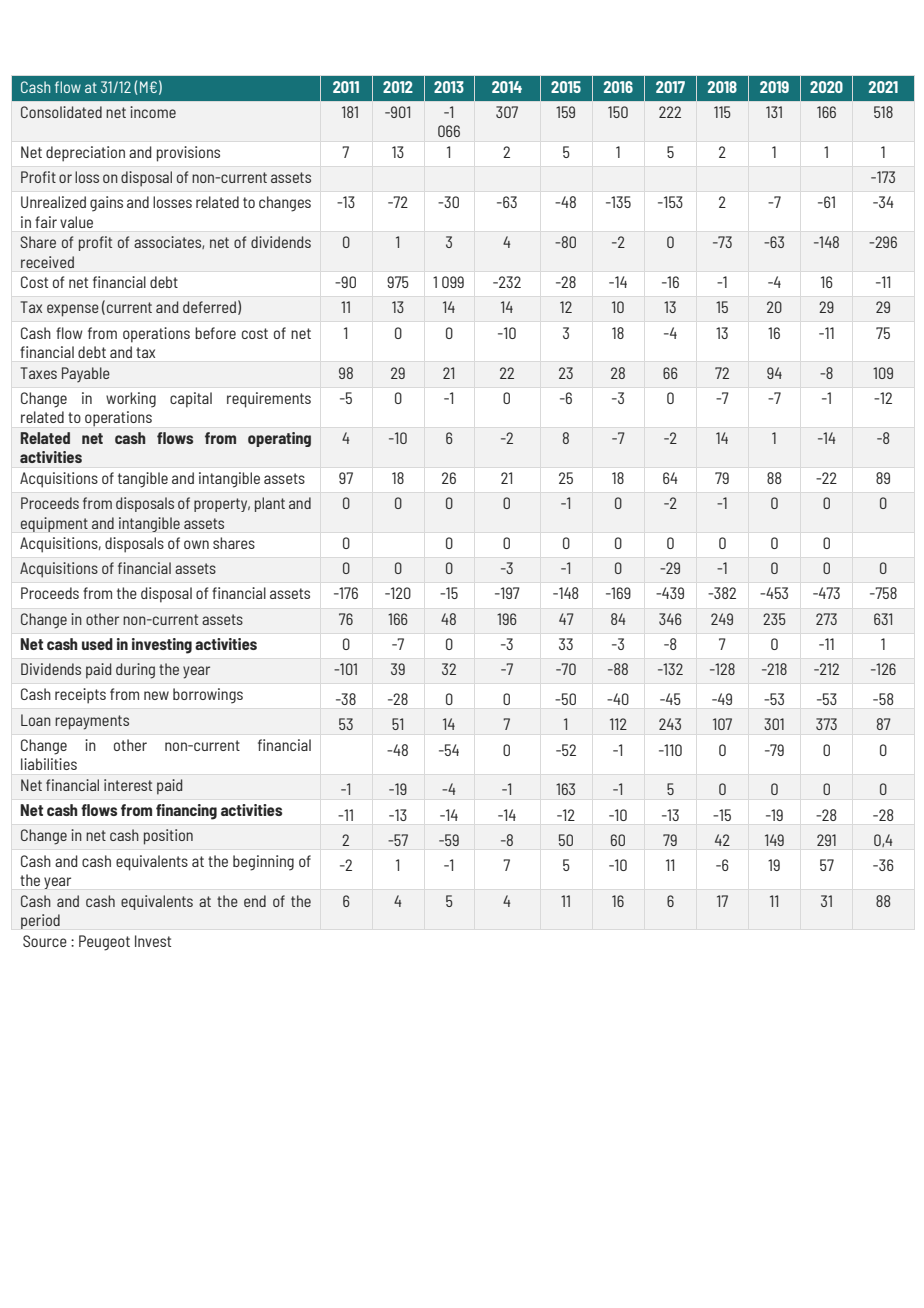 This document has height=1308, width=924. What do you see at coordinates (61, 112) in the document?
I see `Consolidated` at bounding box center [61, 112].
